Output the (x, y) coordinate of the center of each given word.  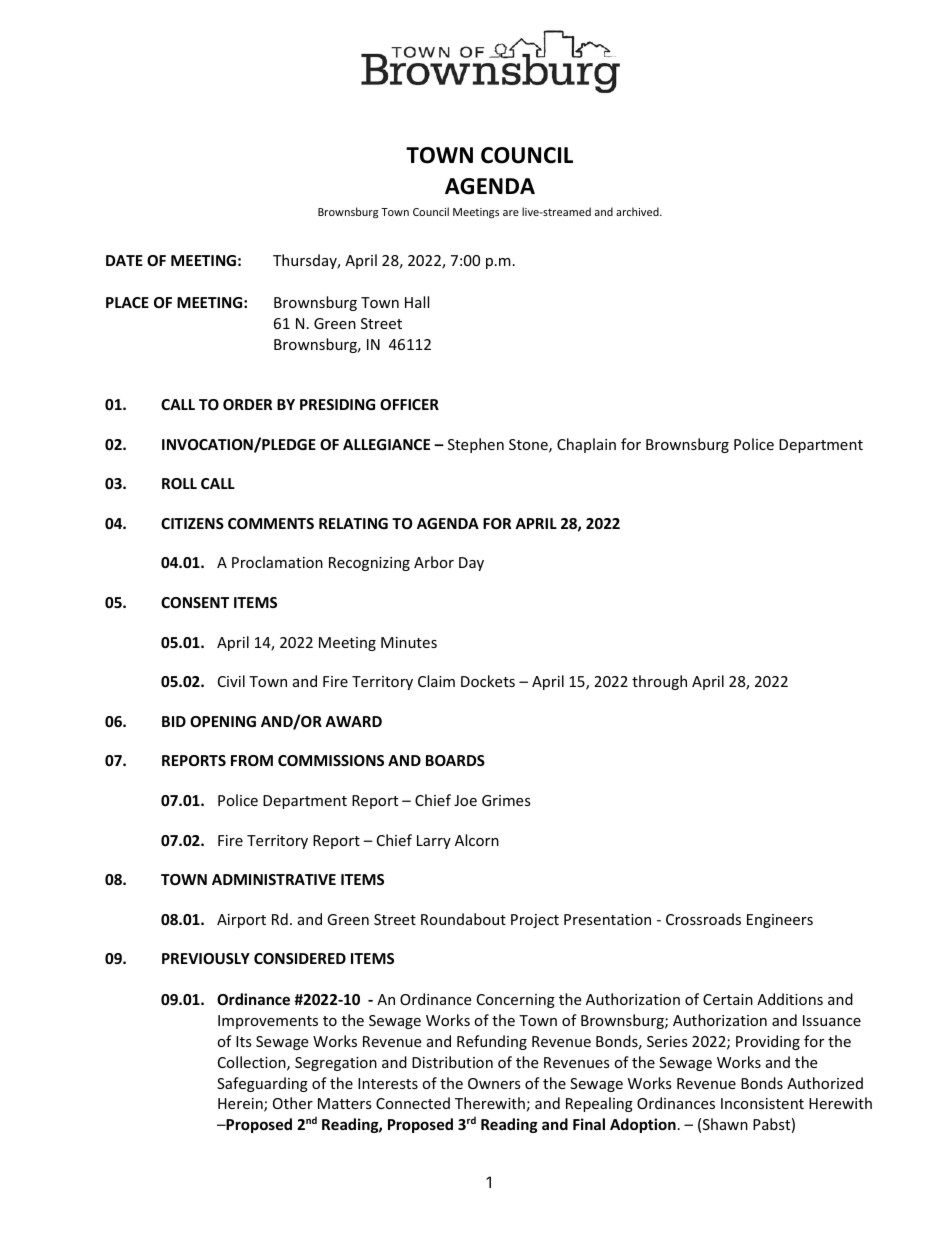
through (659, 682)
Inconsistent (762, 1103)
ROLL (179, 483)
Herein (241, 1105)
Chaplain (586, 445)
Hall (417, 302)
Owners (494, 1083)
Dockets (488, 681)
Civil (231, 681)
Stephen (476, 445)
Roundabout (463, 919)
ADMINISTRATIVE (274, 879)
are (511, 213)
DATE (124, 260)
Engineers (780, 921)
